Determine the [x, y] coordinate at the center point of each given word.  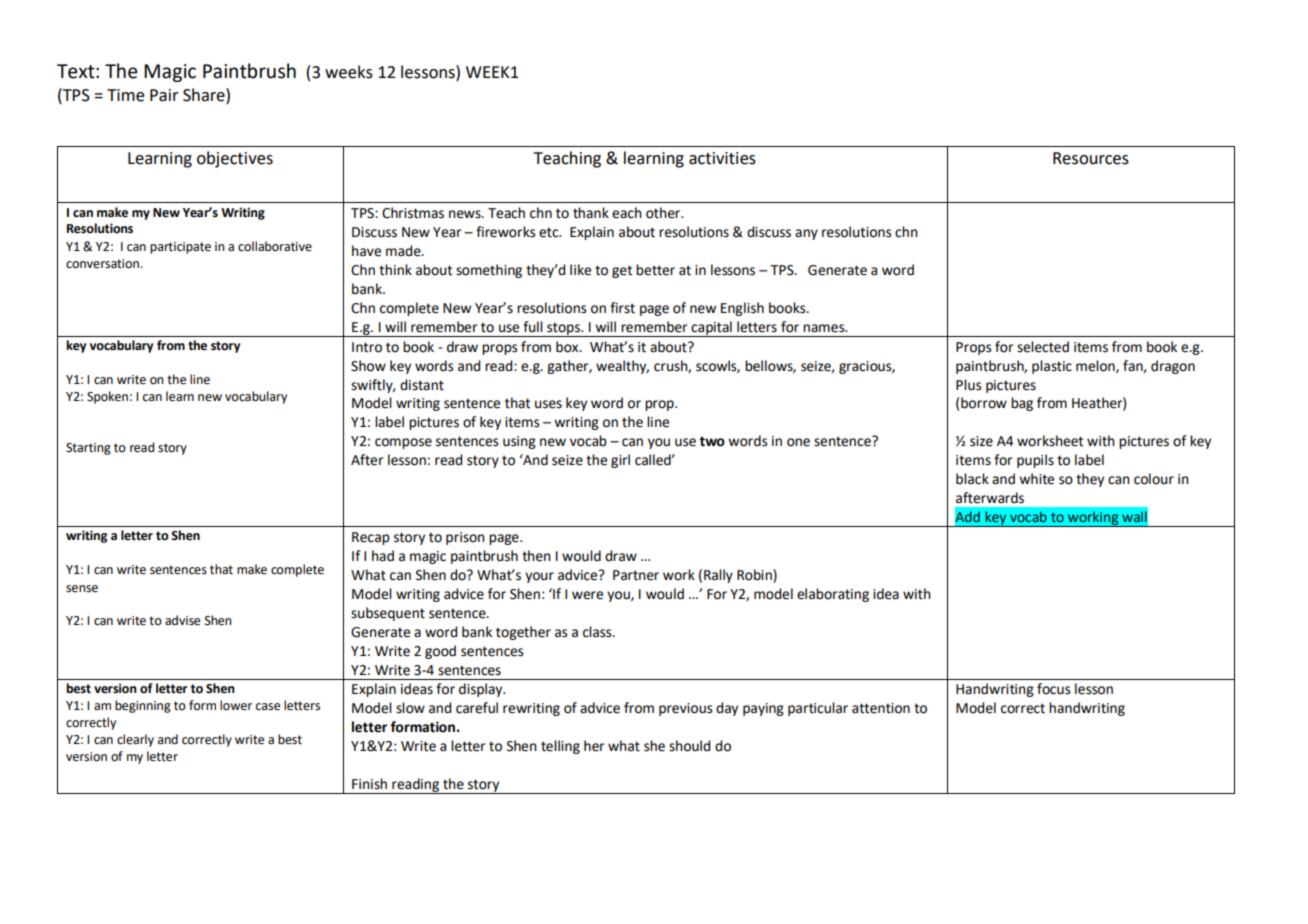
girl [620, 461]
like [580, 270]
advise [182, 620]
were [587, 595]
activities [722, 158]
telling [560, 747]
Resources [1091, 158]
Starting [88, 449]
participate [180, 248]
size [981, 441]
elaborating [833, 595]
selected [1043, 347]
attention [881, 708]
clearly [135, 740]
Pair [164, 95]
